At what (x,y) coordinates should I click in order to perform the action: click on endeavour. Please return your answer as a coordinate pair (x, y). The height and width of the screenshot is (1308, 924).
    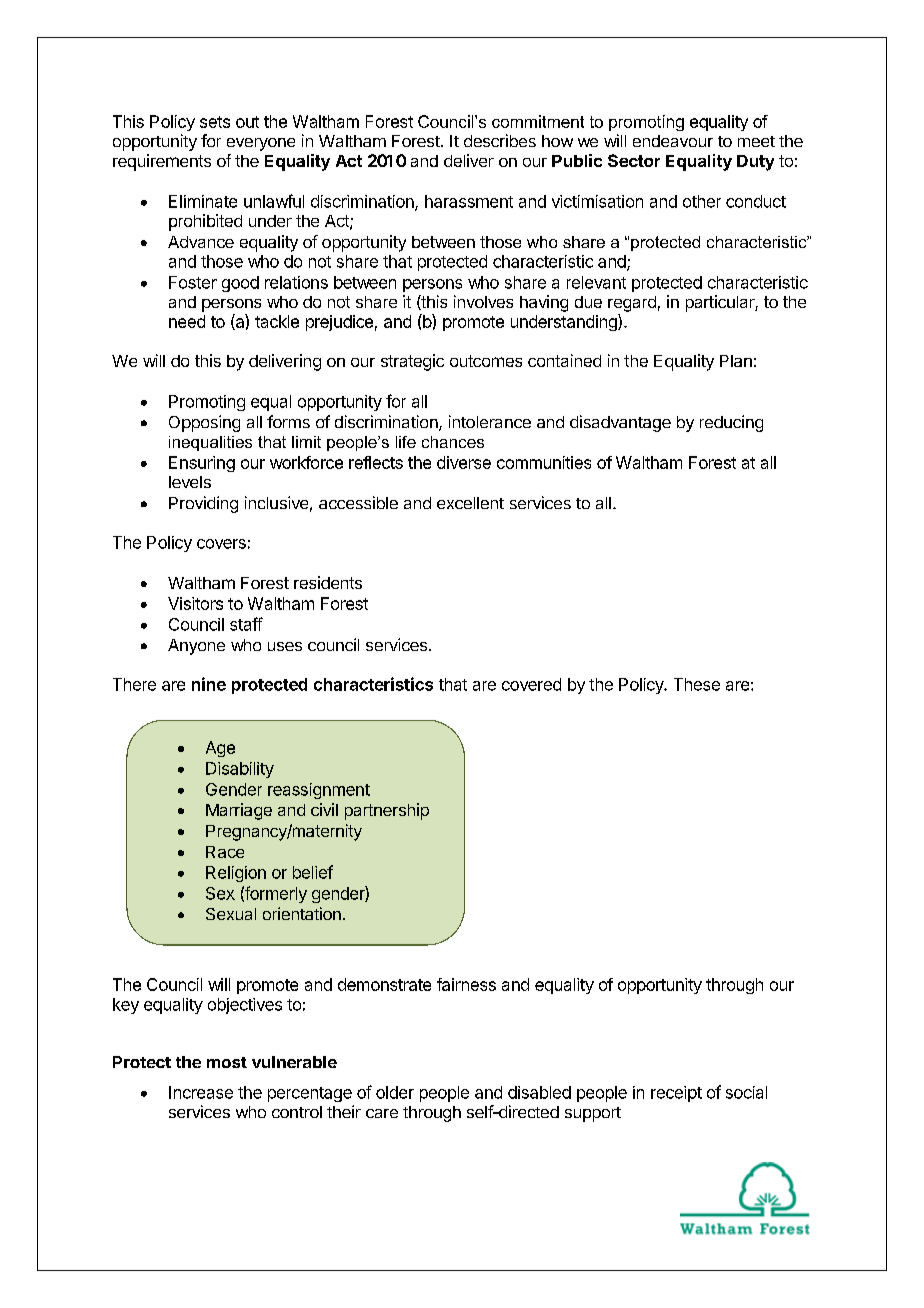
    Looking at the image, I should click on (673, 141).
